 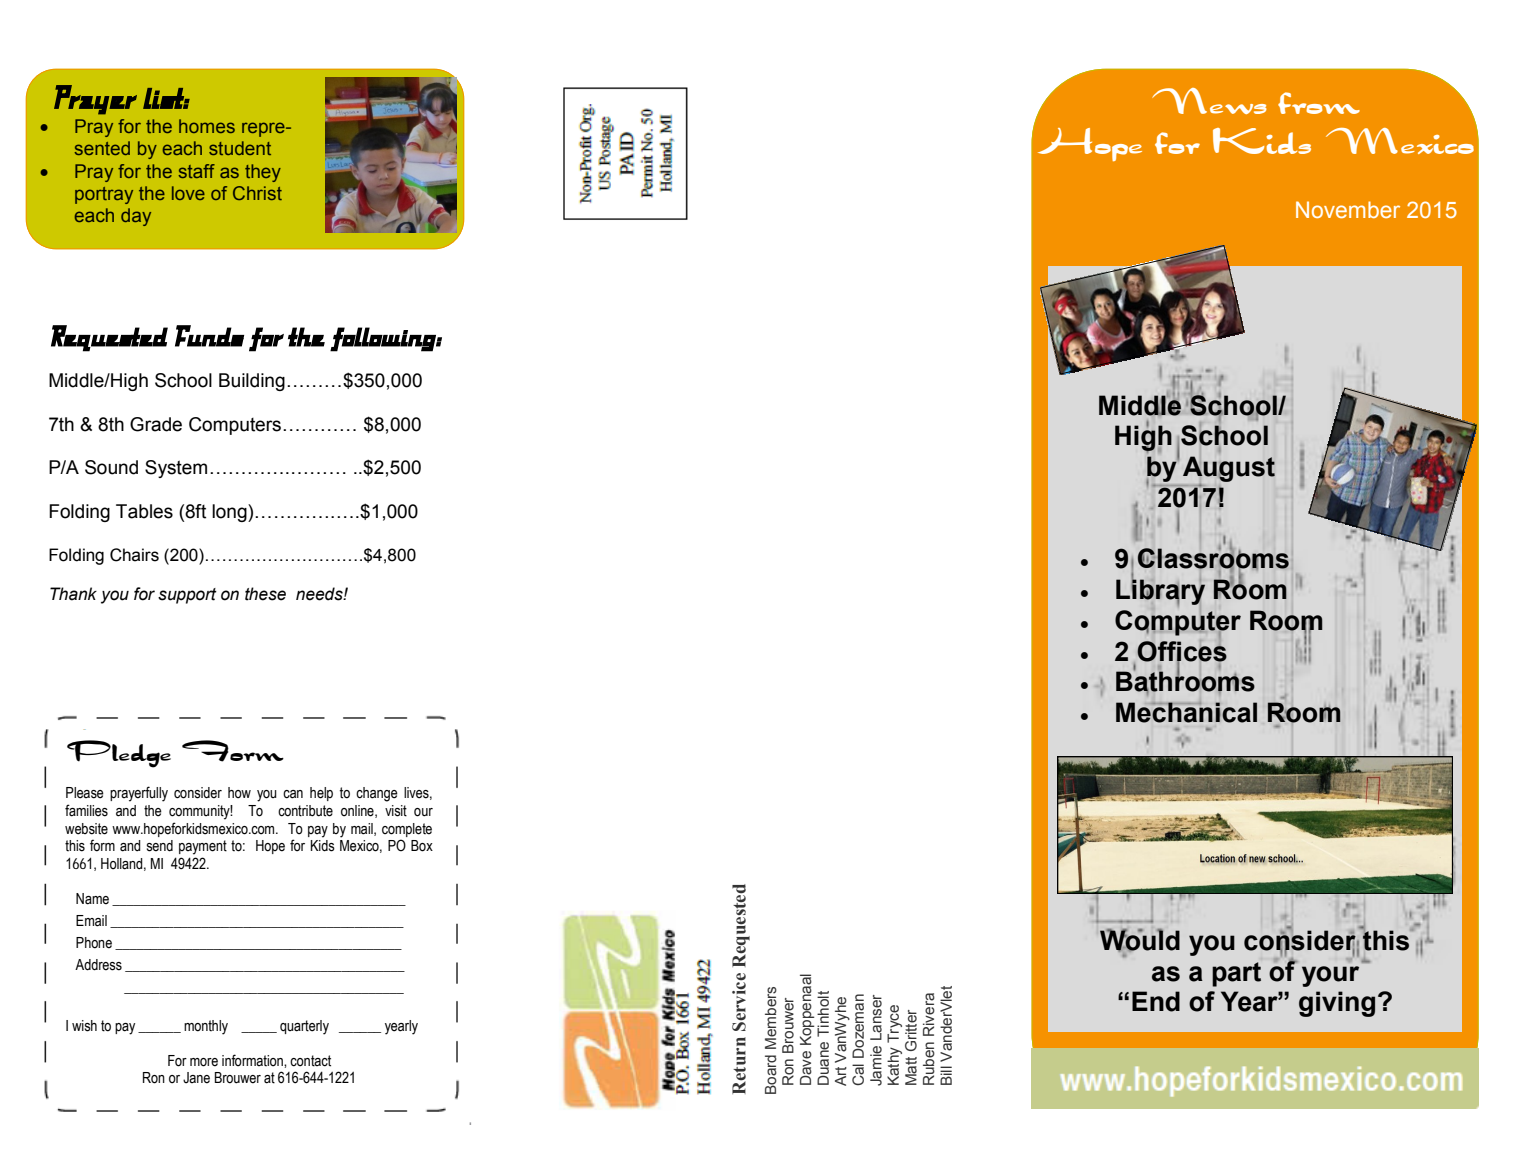 I want to click on they, so click(x=263, y=173).
